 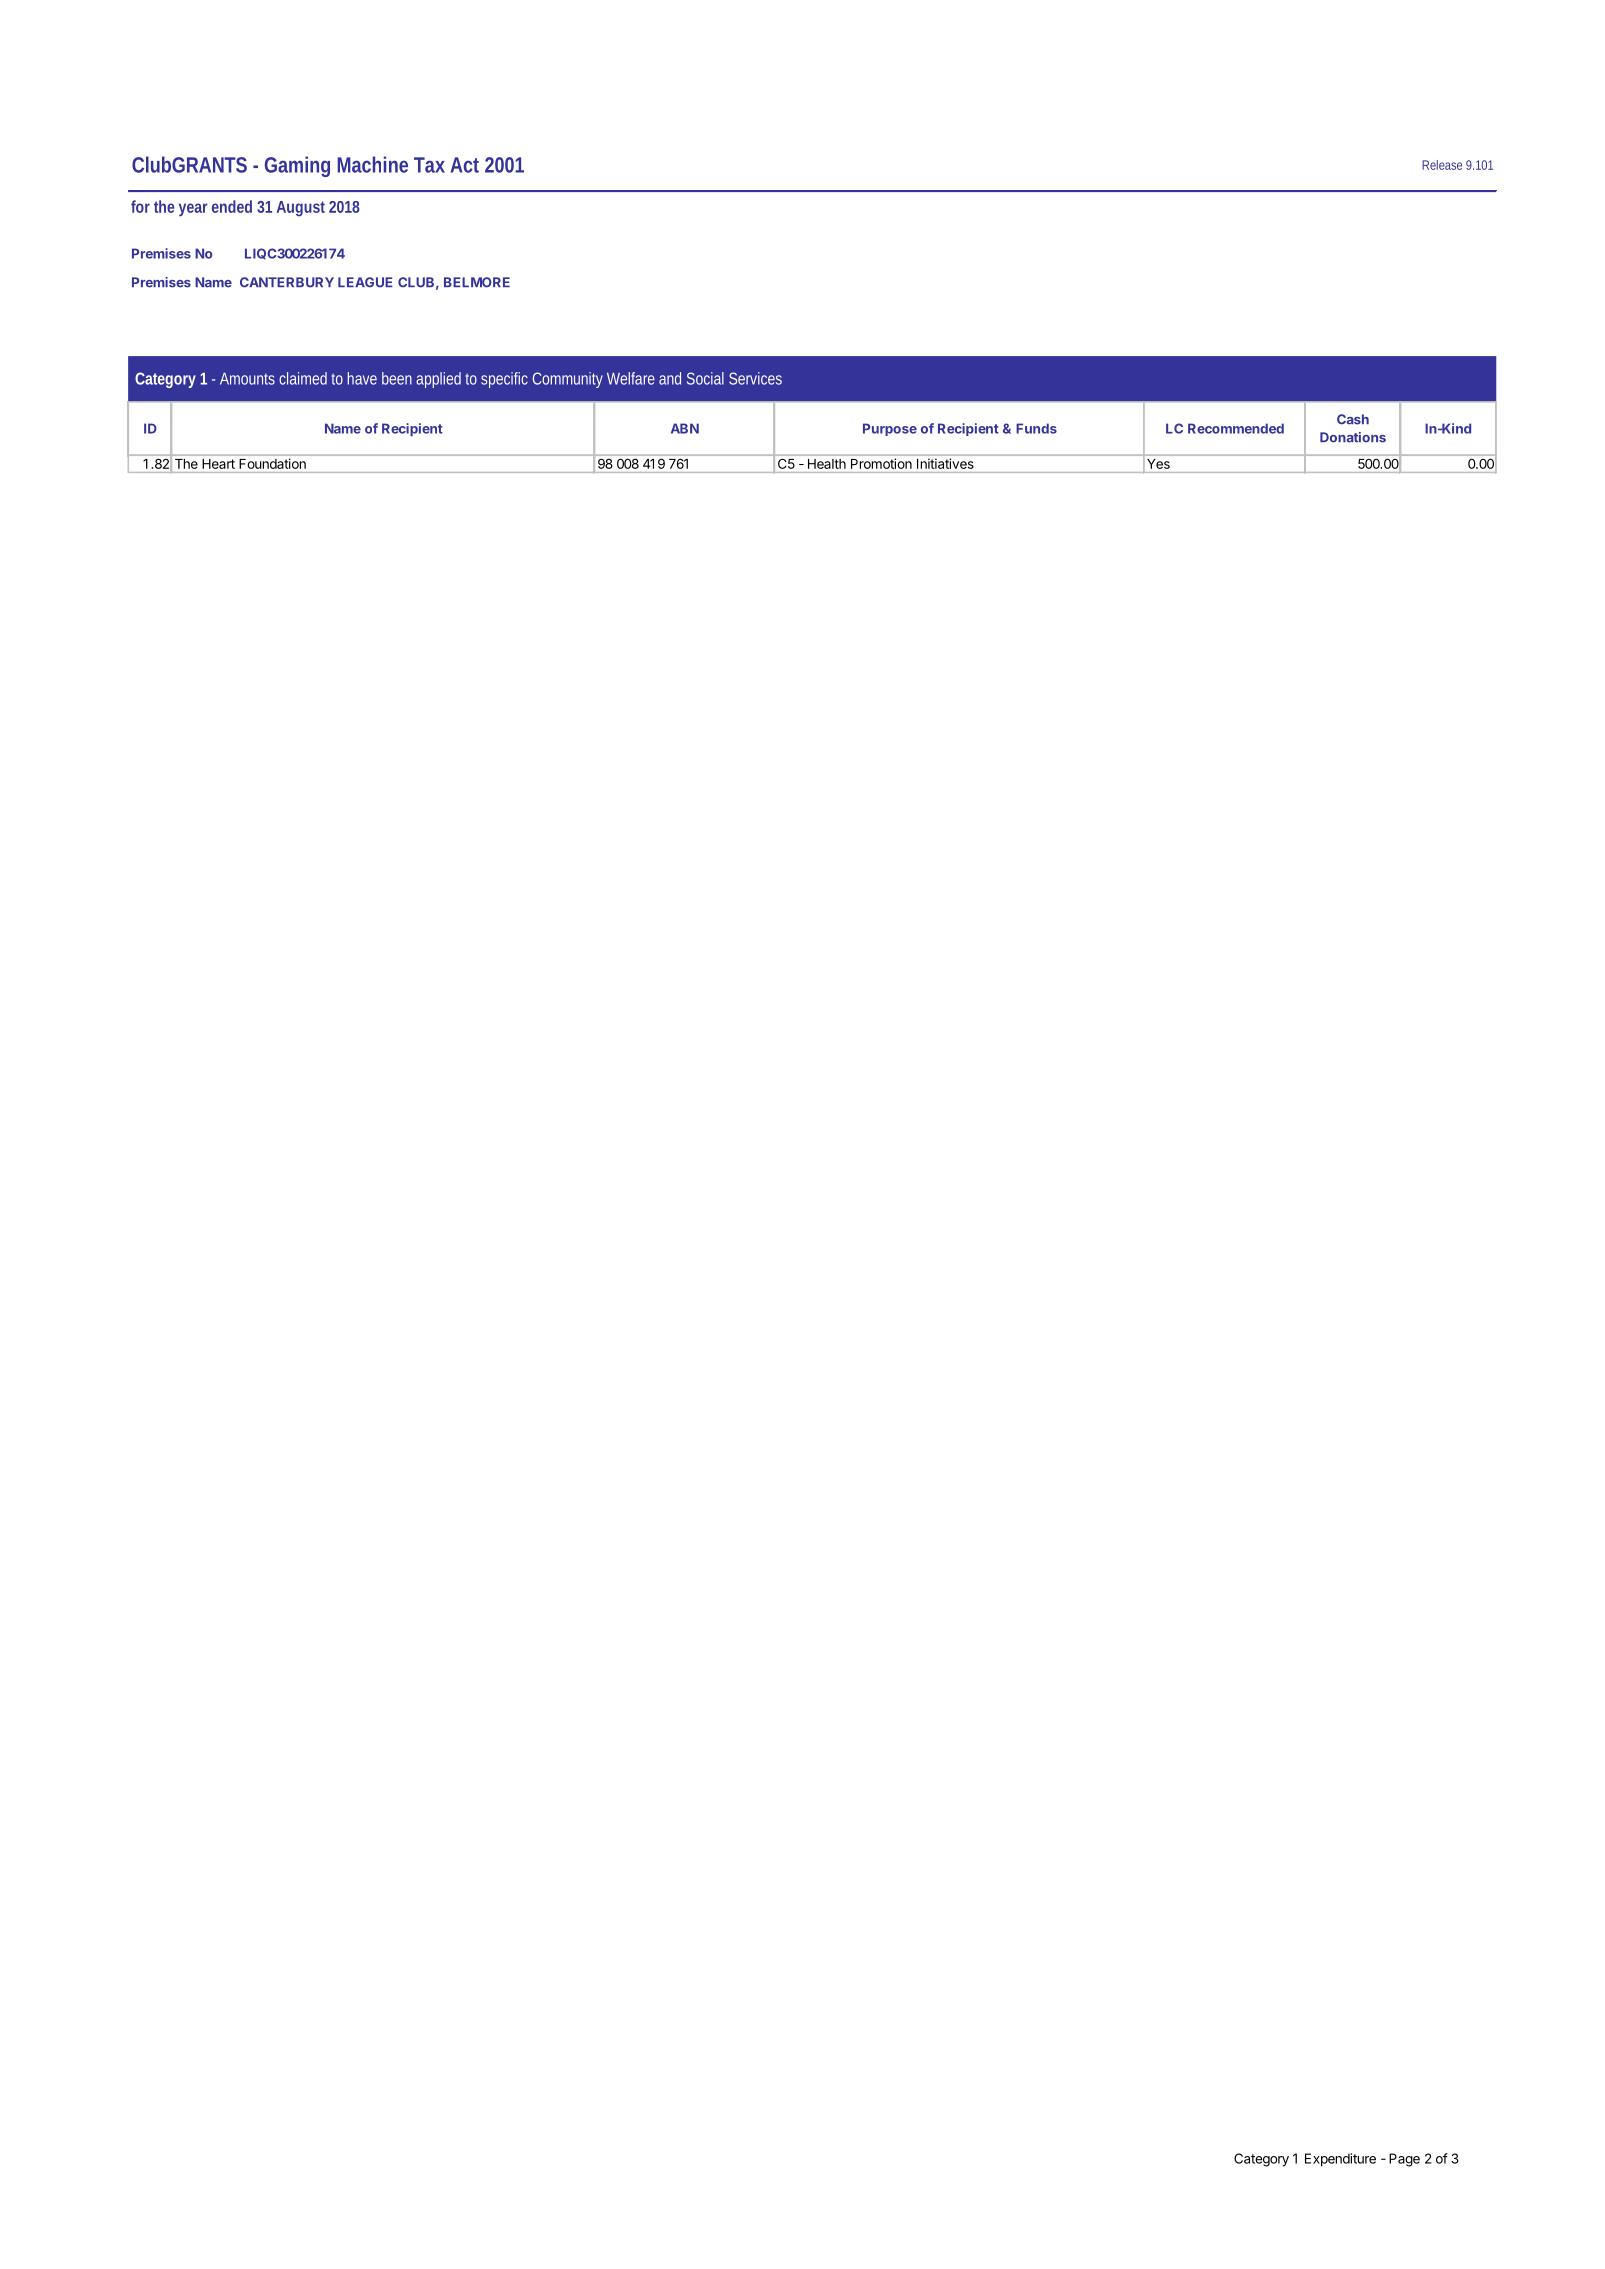 What do you see at coordinates (1442, 165) in the image?
I see `Release` at bounding box center [1442, 165].
